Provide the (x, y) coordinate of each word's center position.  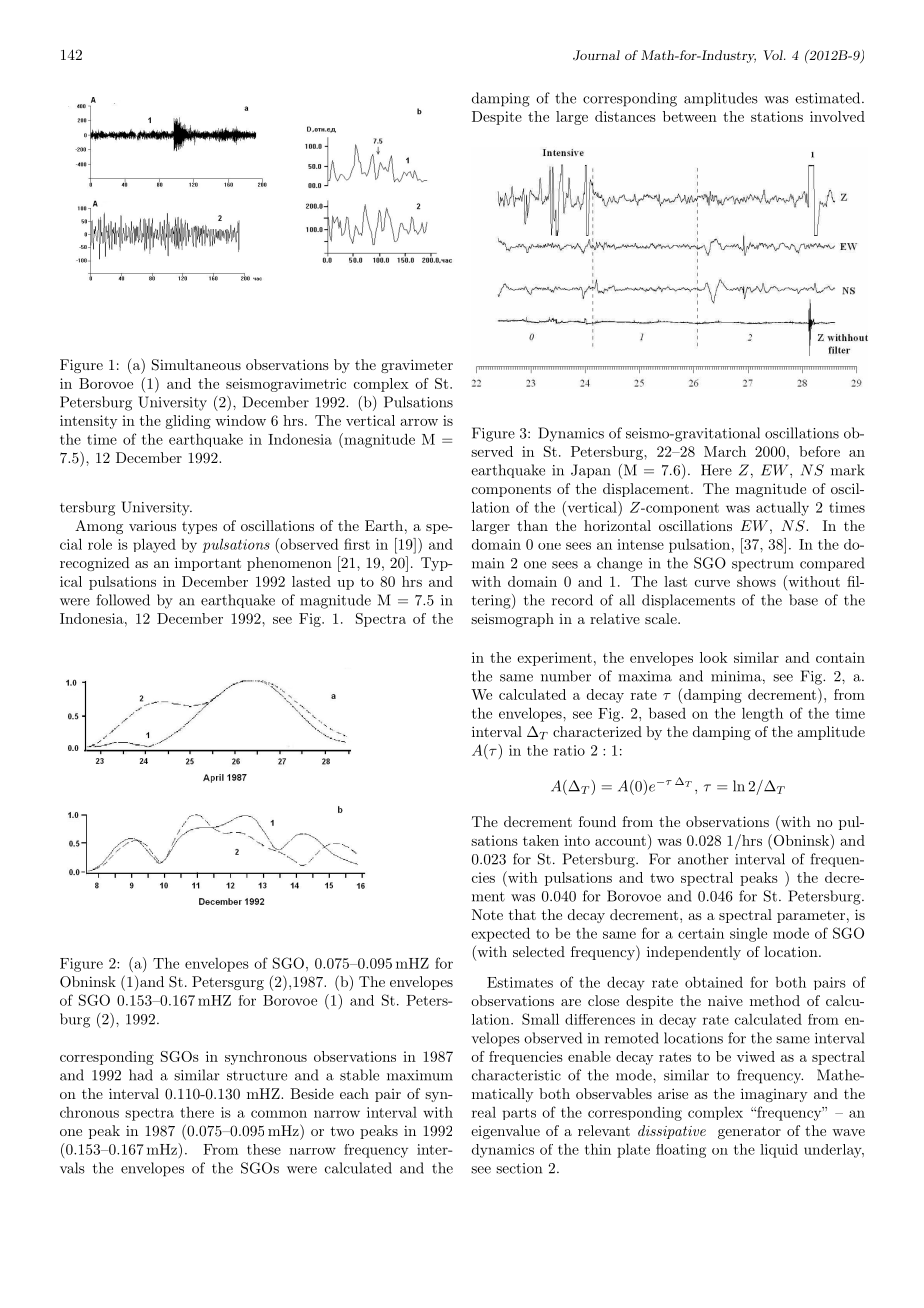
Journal (596, 55)
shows (756, 581)
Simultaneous (196, 365)
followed (123, 600)
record (572, 600)
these (264, 1149)
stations (777, 116)
